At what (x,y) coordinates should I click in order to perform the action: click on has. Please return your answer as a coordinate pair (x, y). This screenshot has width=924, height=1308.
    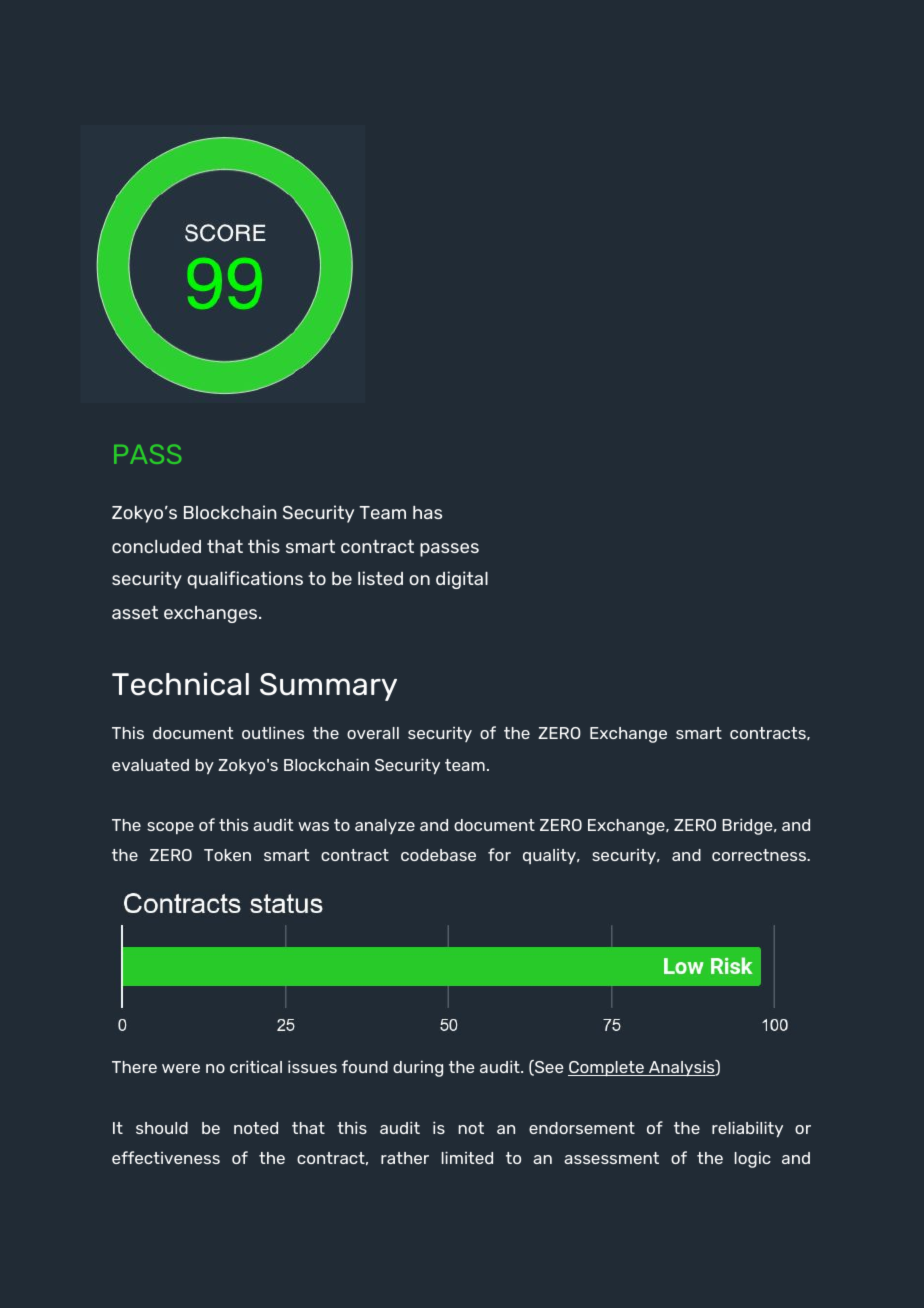
    Looking at the image, I should click on (427, 512).
